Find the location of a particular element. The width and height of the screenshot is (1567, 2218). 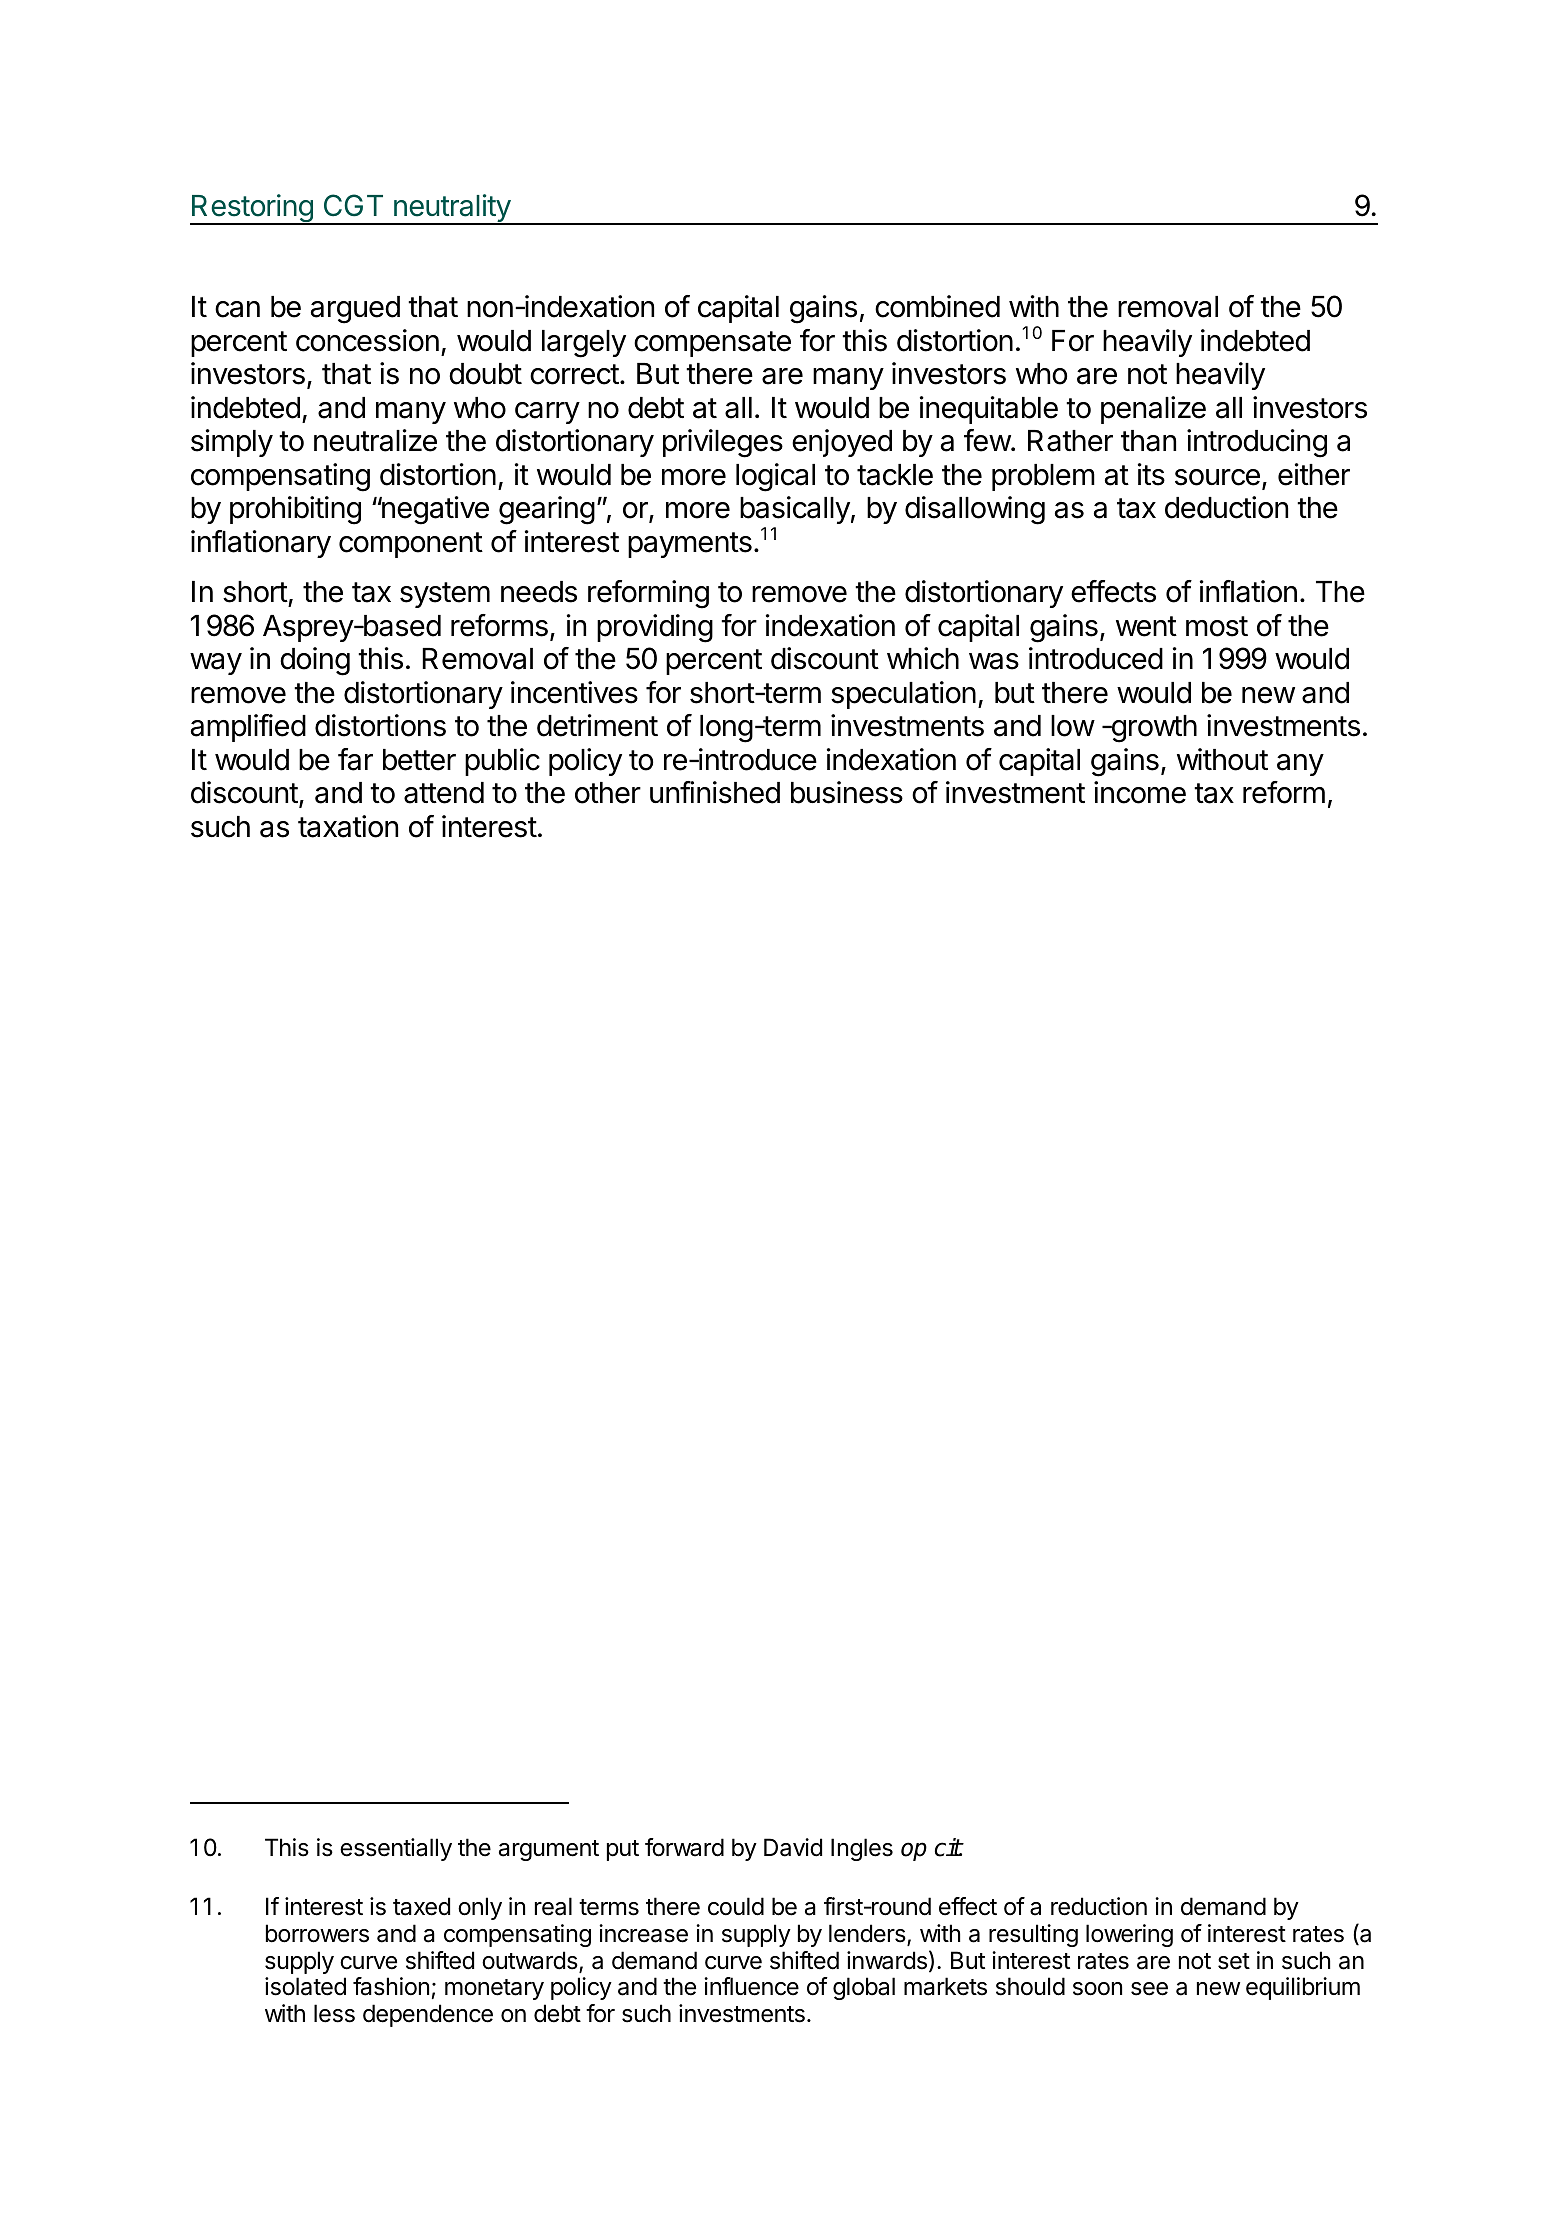

influence is located at coordinates (751, 1986).
